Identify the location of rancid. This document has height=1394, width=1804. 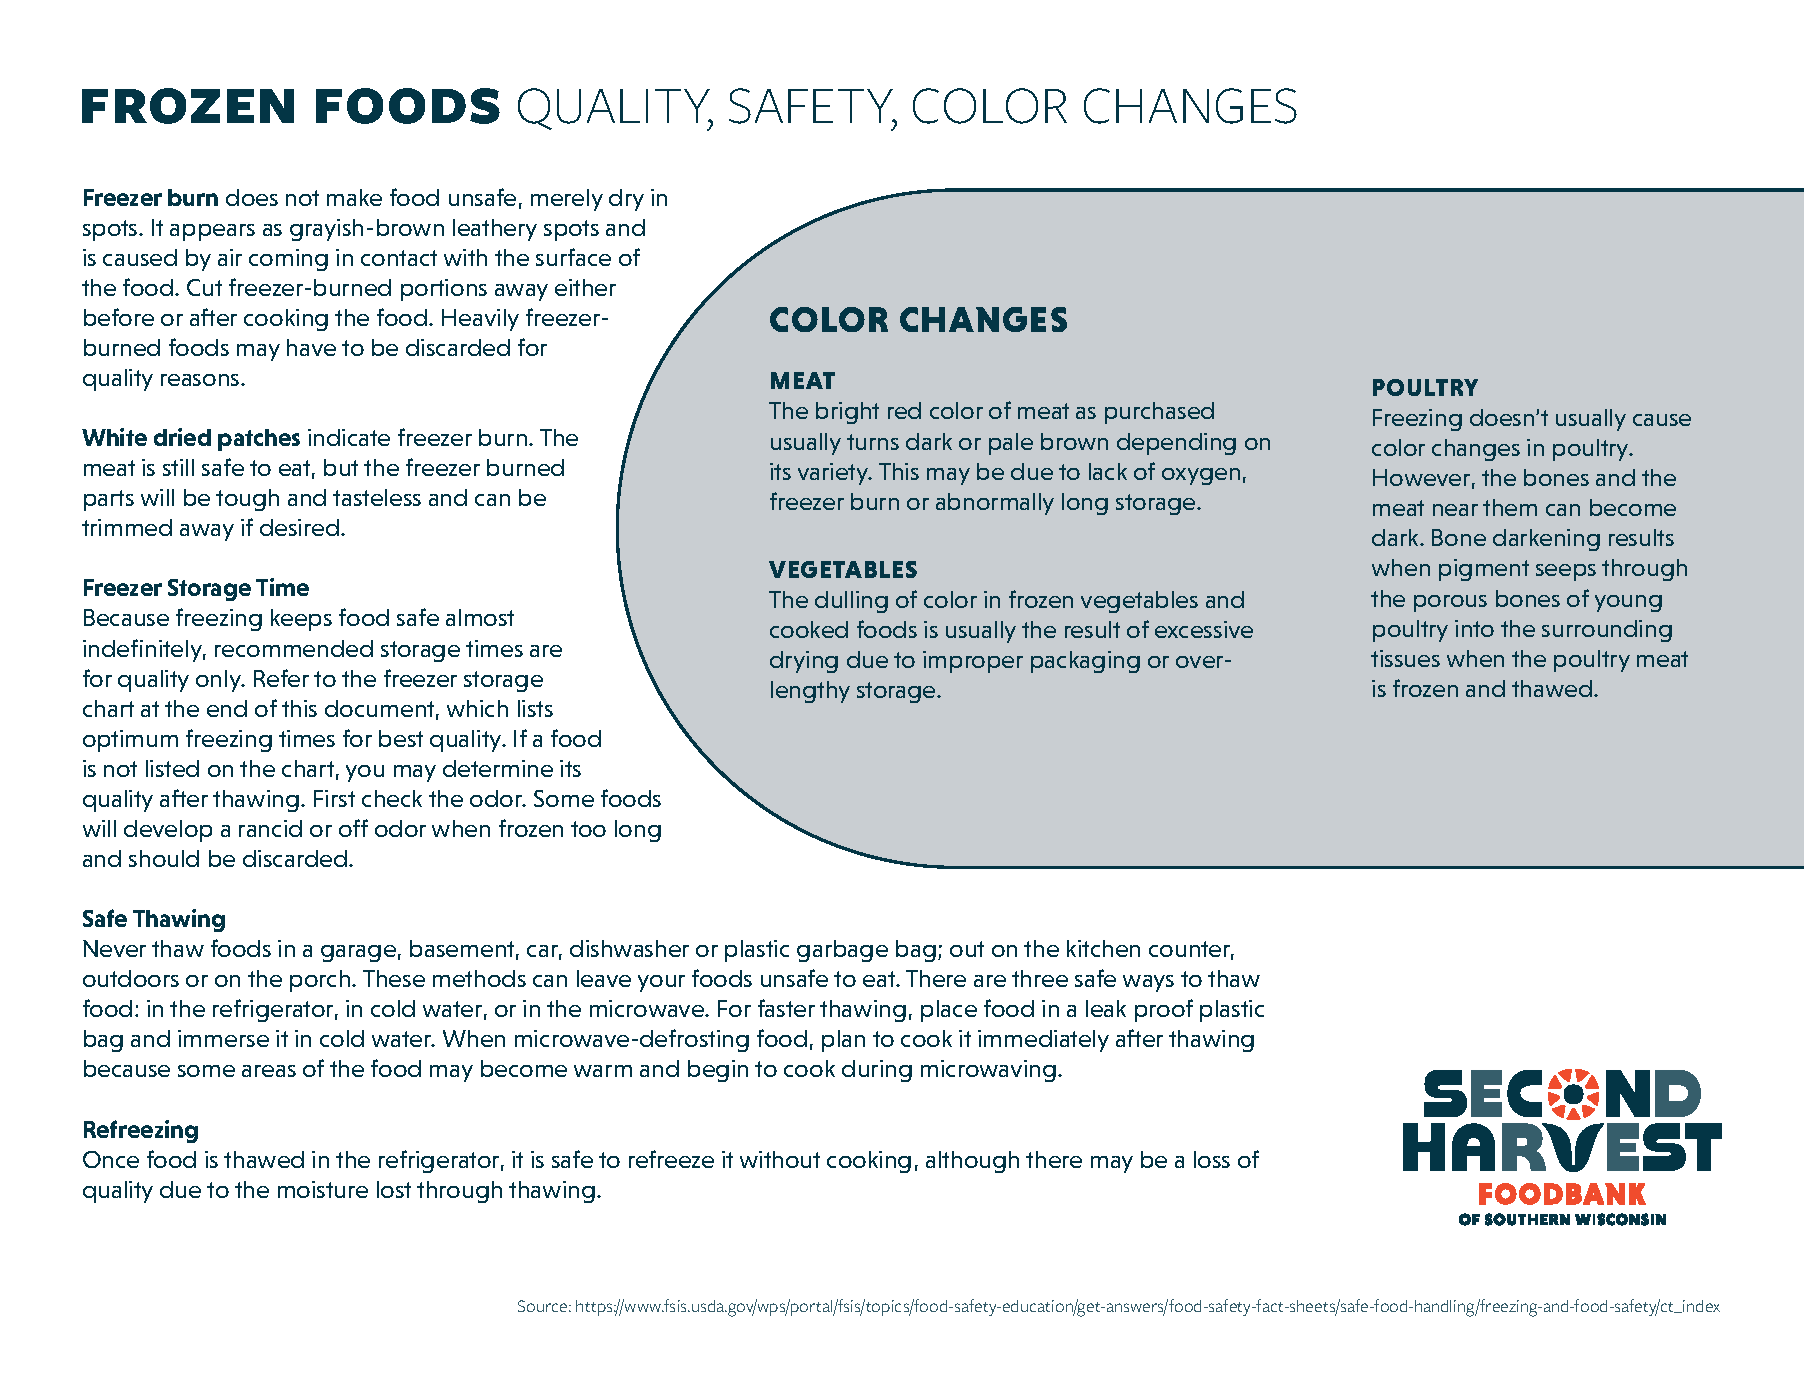
(270, 828).
